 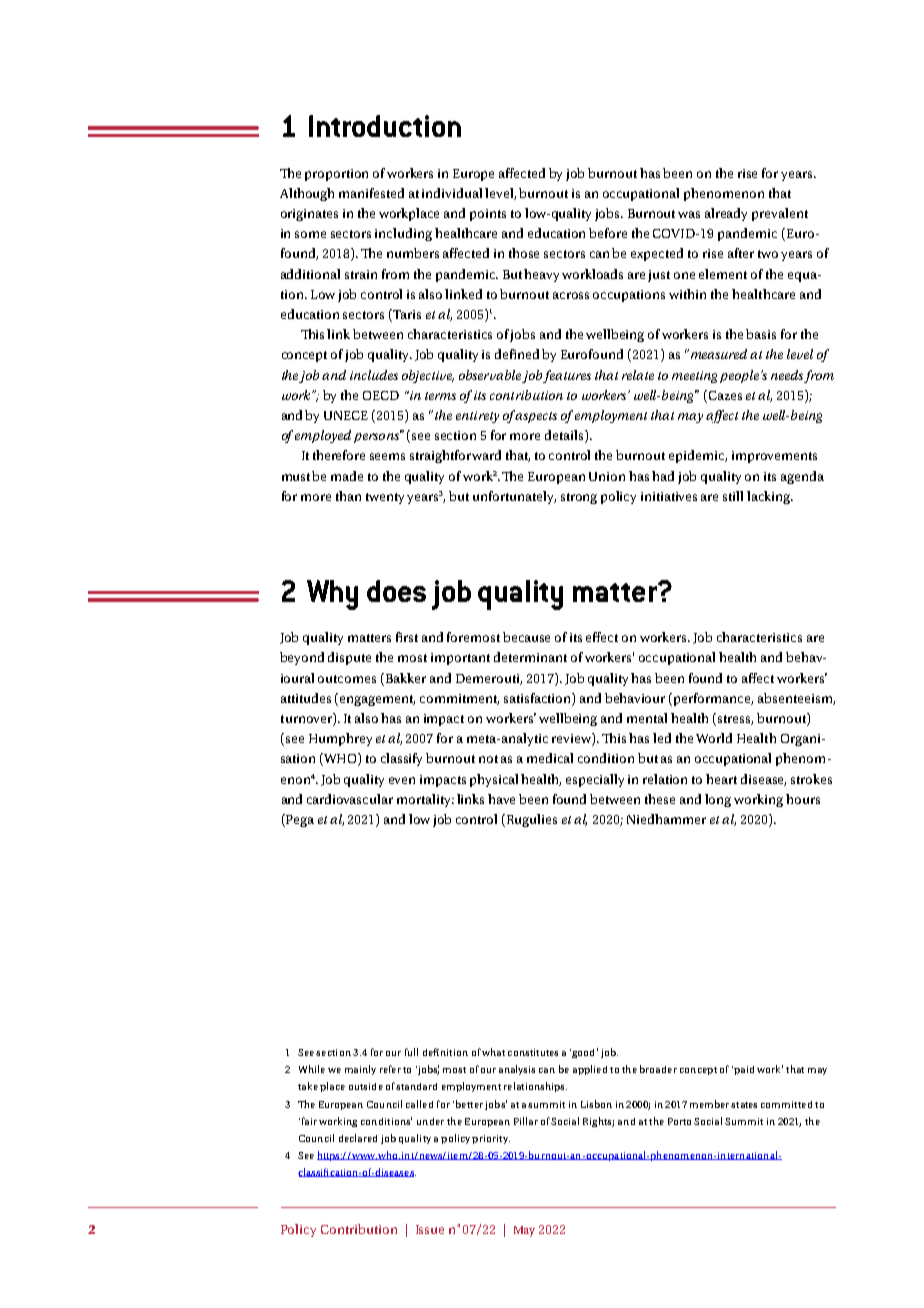 What do you see at coordinates (524, 253) in the screenshot?
I see `those` at bounding box center [524, 253].
